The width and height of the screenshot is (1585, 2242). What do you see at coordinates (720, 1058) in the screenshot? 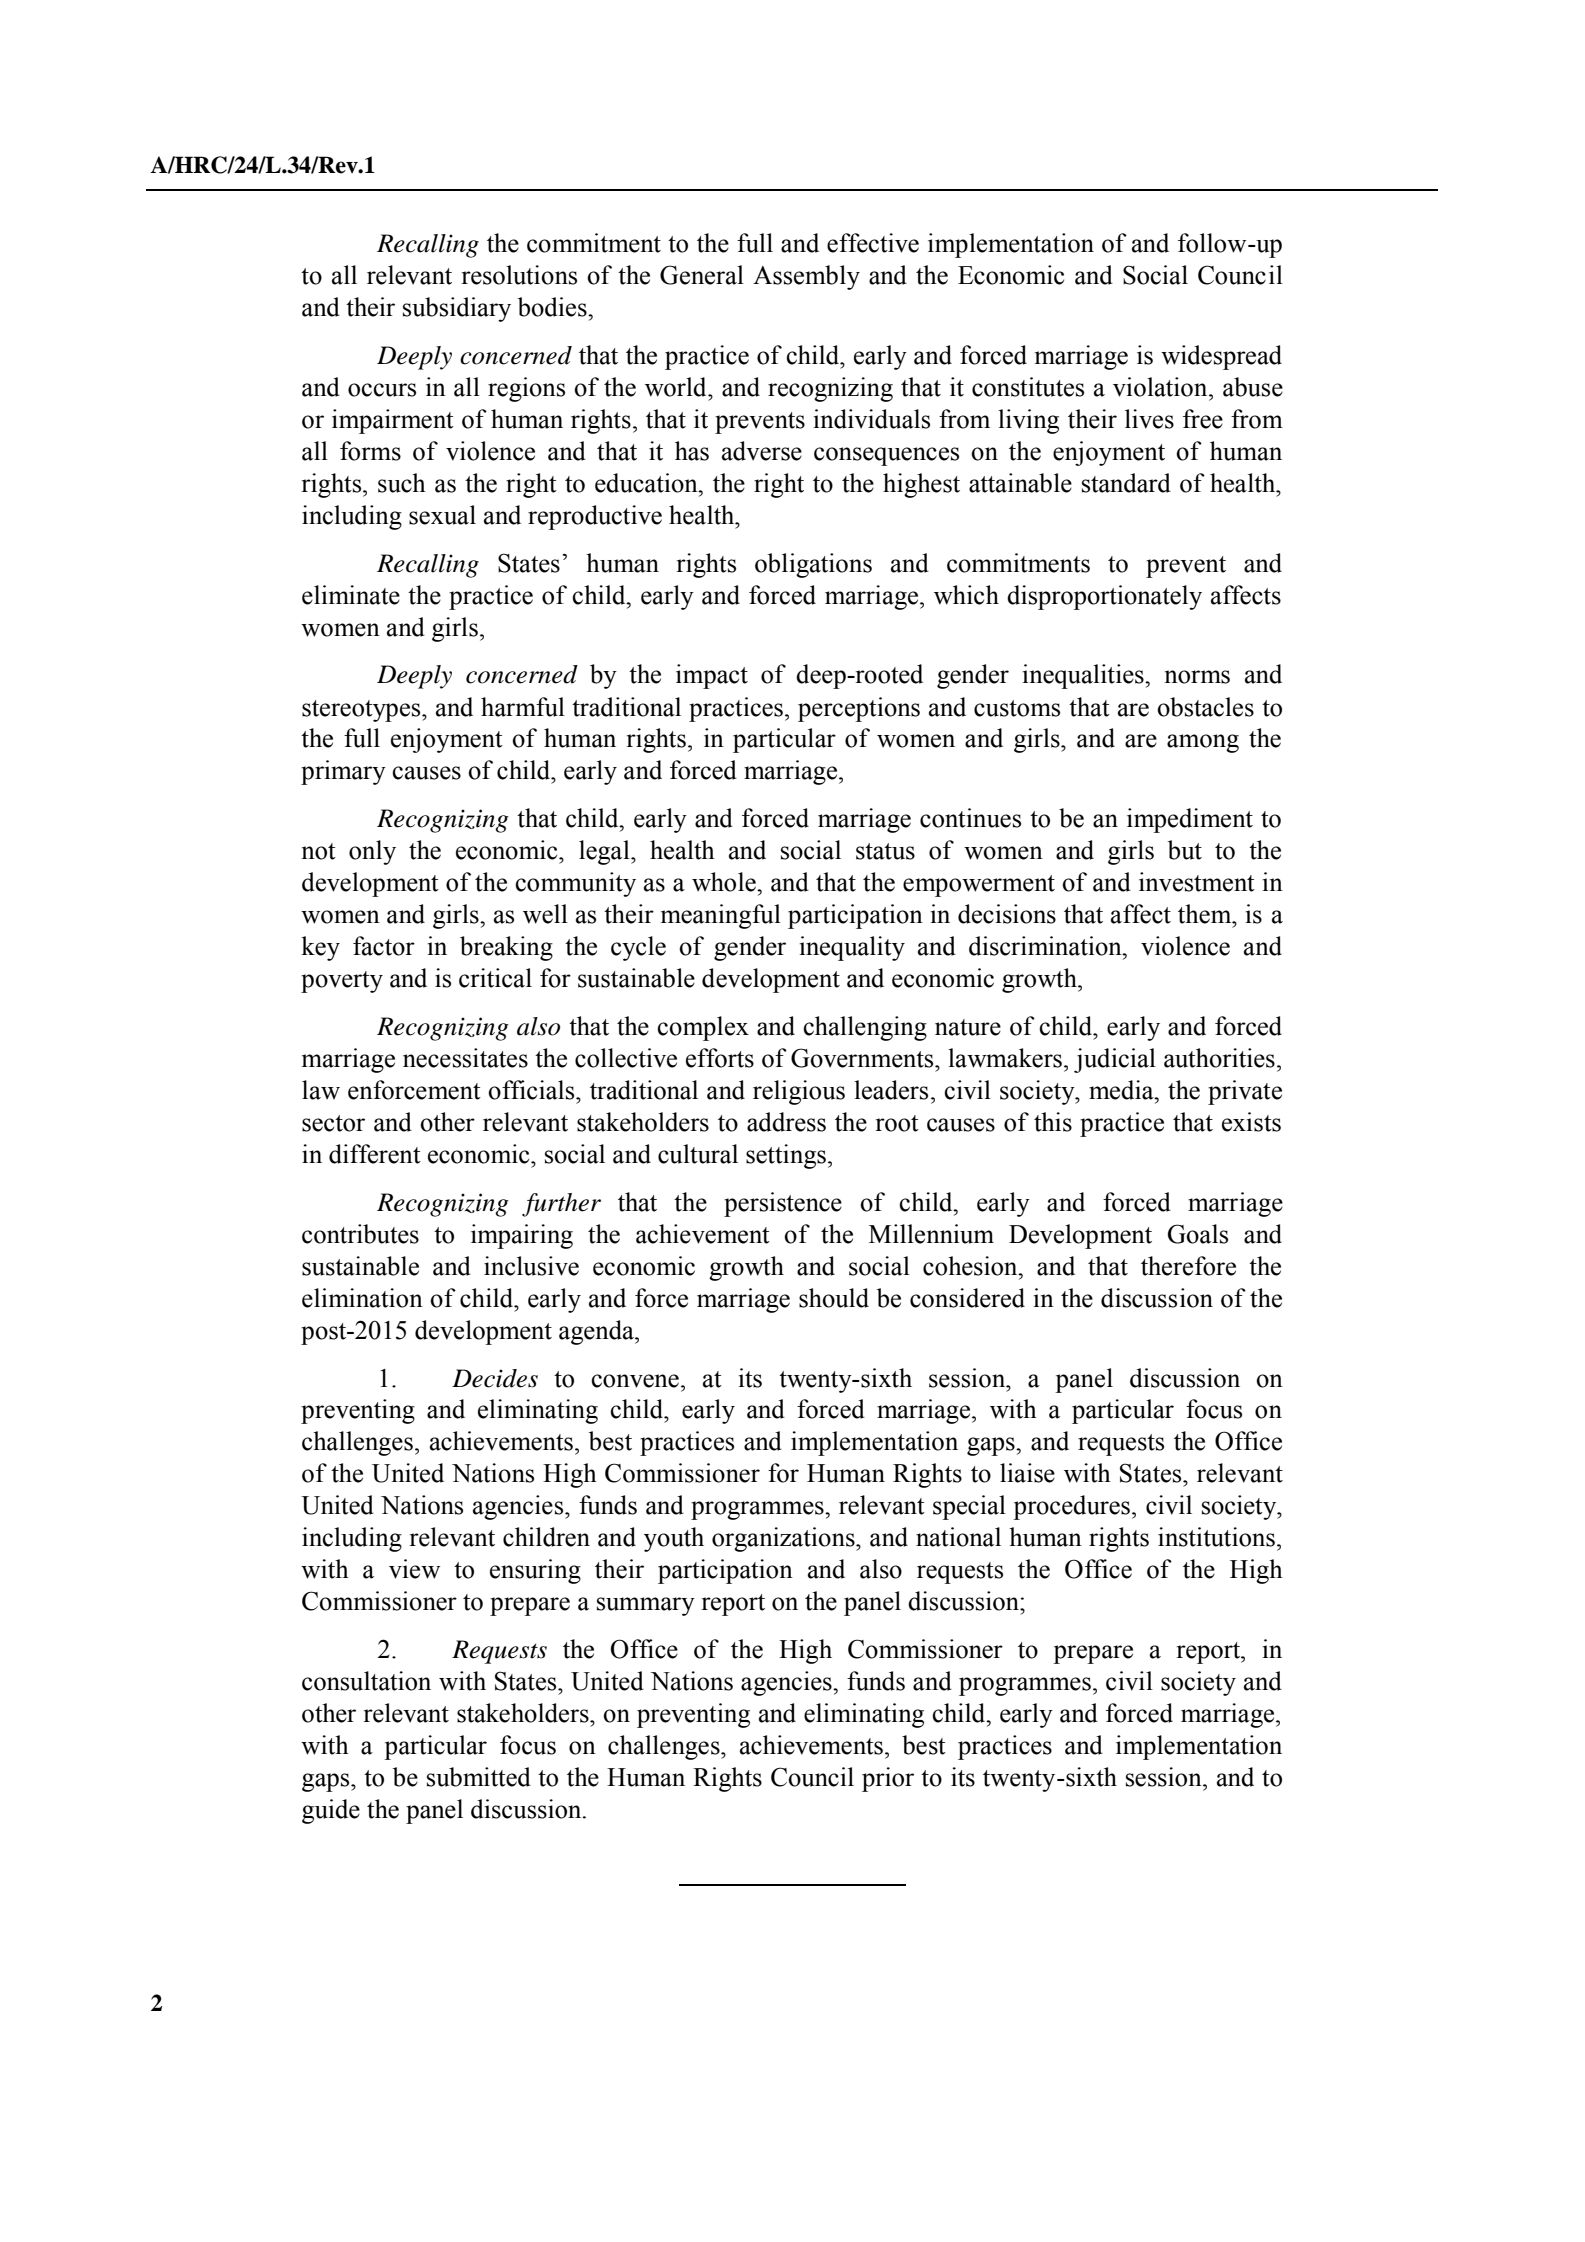
I see `efforts` at bounding box center [720, 1058].
